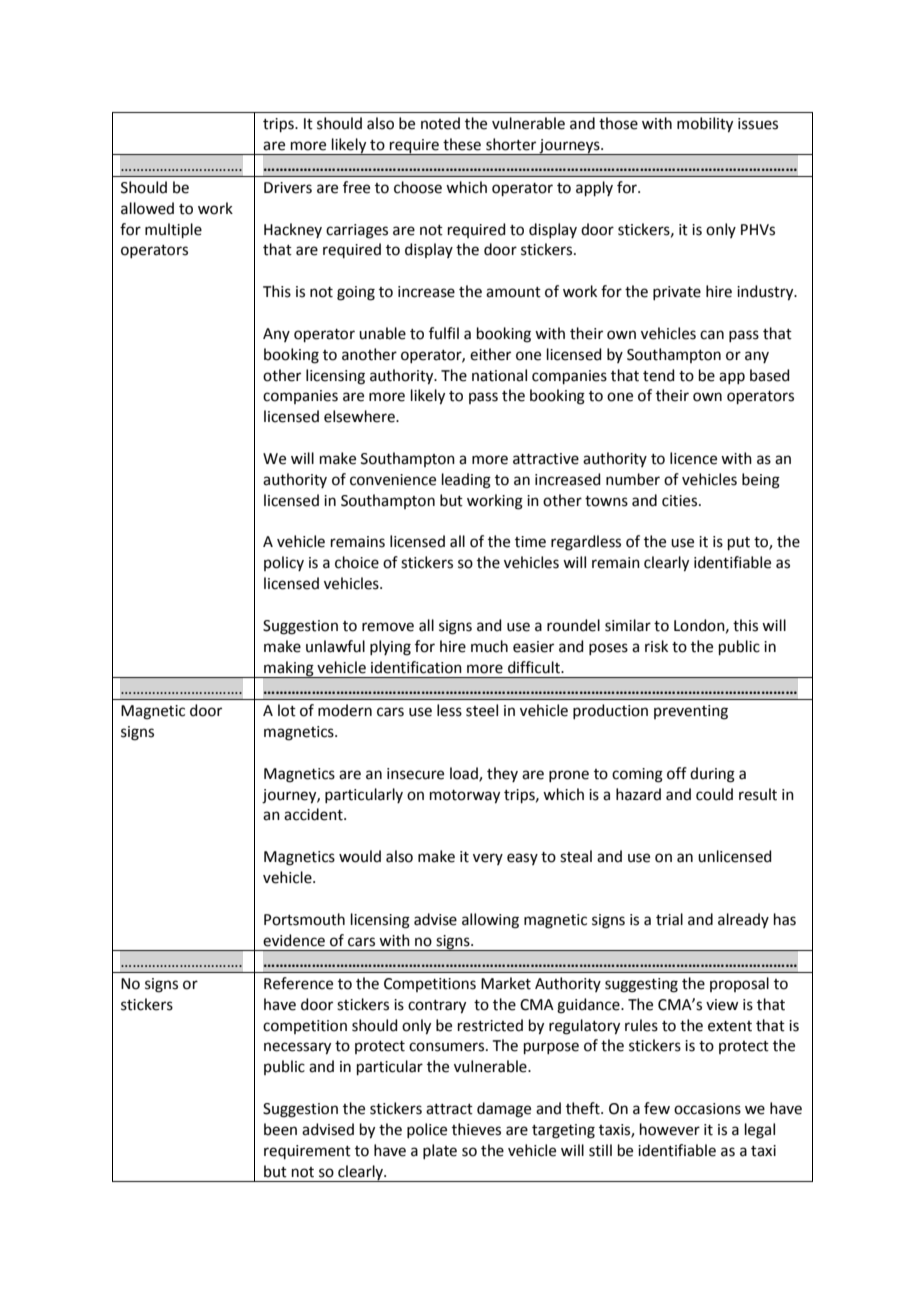 Image resolution: width=924 pixels, height=1308 pixels. Describe the element at coordinates (288, 188) in the image. I see `Drivers` at that location.
